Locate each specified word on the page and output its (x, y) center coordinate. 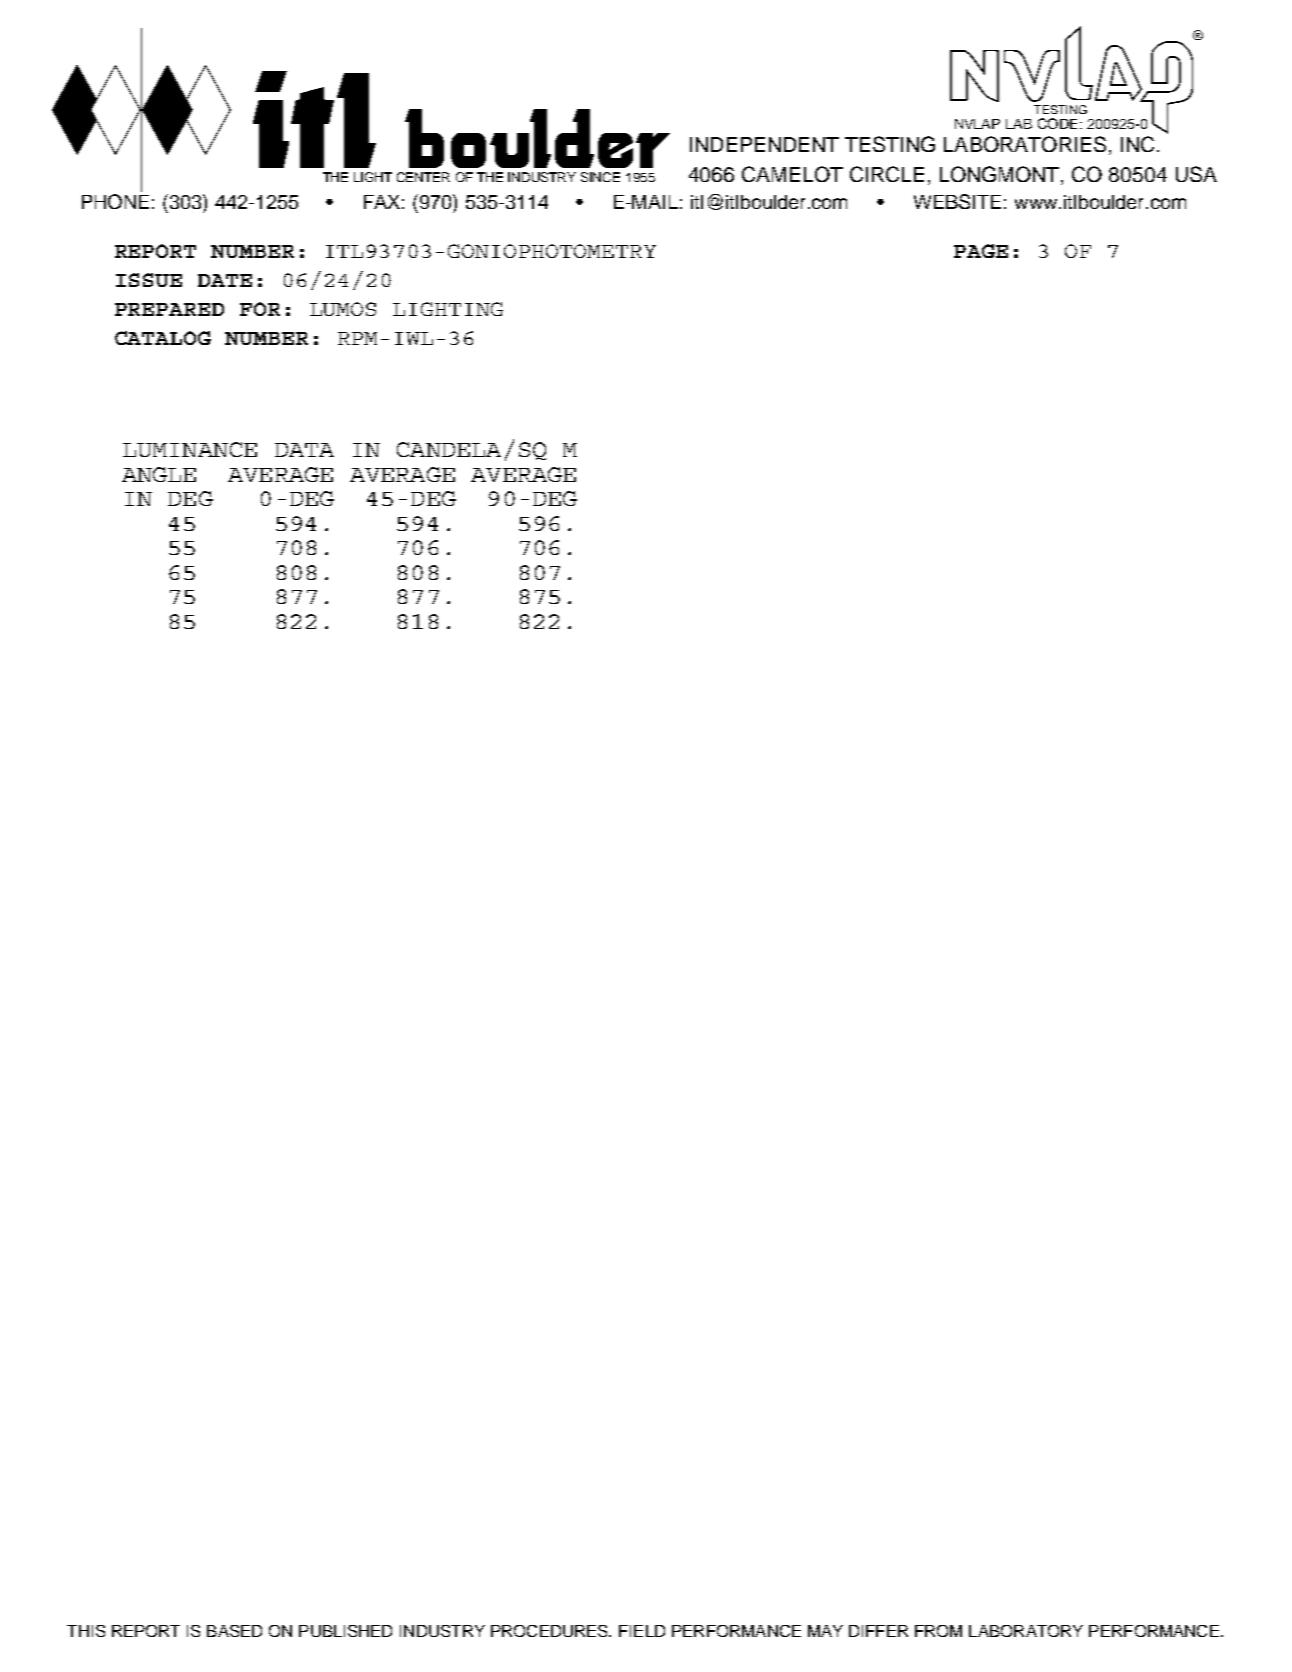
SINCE (600, 177)
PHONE (115, 201)
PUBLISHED (345, 1631)
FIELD (642, 1631)
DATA (304, 450)
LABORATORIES (1025, 144)
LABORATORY (1026, 1631)
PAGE (981, 251)
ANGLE (159, 474)
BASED (234, 1631)
